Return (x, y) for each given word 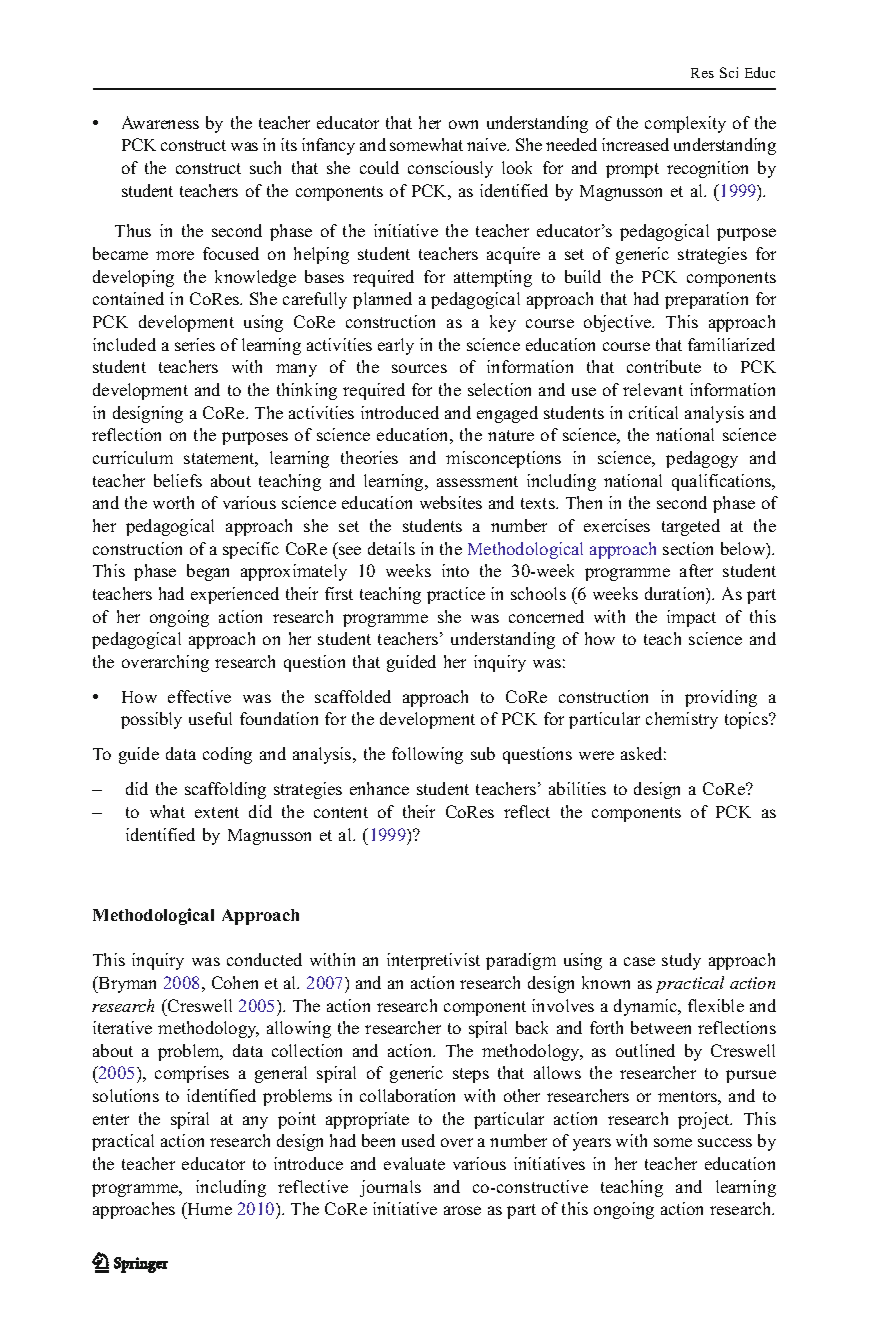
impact (691, 618)
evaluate (414, 1163)
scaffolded (353, 696)
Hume (208, 1210)
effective (199, 696)
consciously (450, 169)
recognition (707, 169)
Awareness (160, 122)
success (725, 1142)
